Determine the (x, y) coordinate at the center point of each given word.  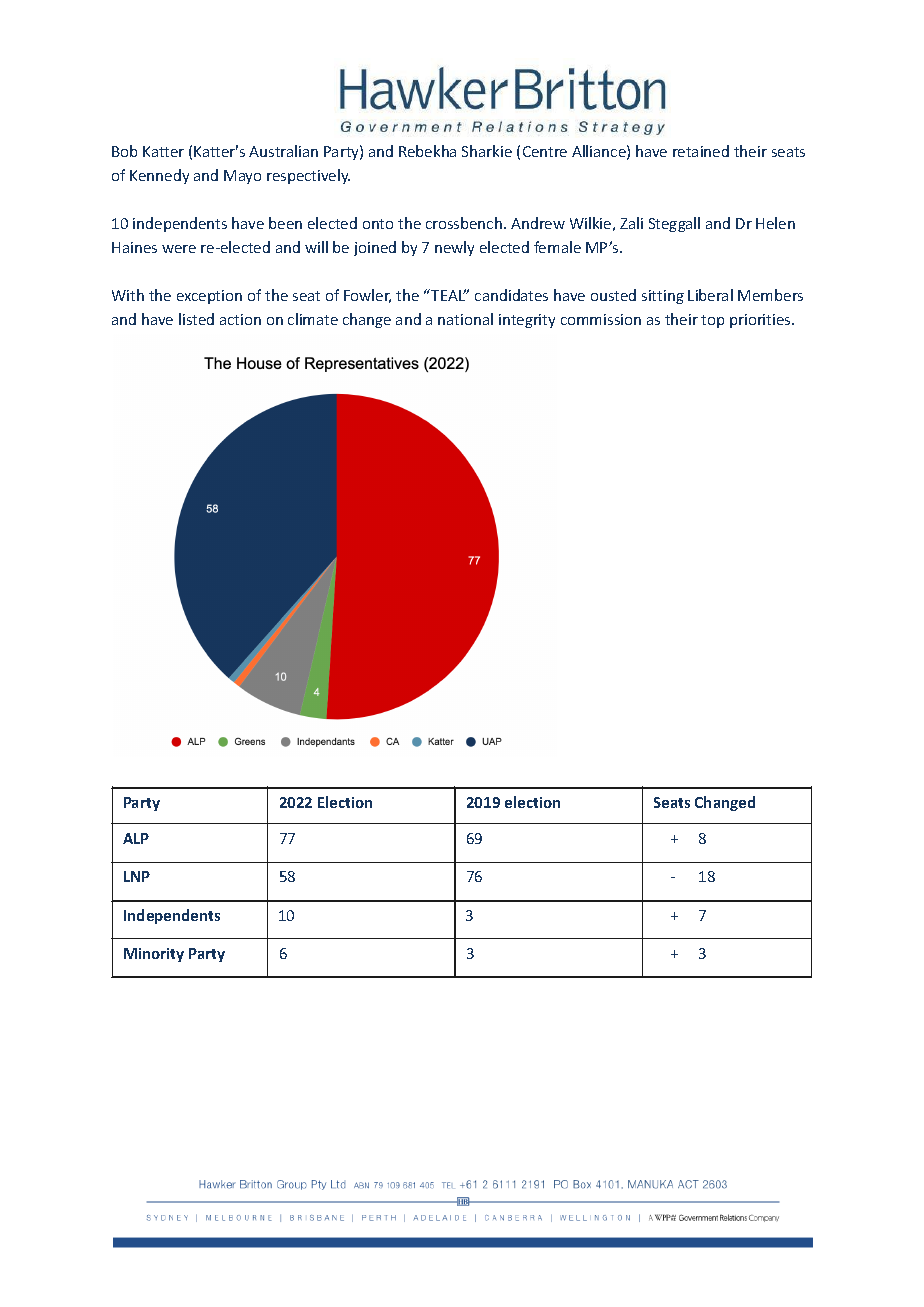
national (465, 319)
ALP (136, 838)
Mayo (242, 177)
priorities (761, 321)
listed (196, 319)
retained (701, 151)
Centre (545, 151)
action (240, 319)
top (712, 321)
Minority (154, 955)
